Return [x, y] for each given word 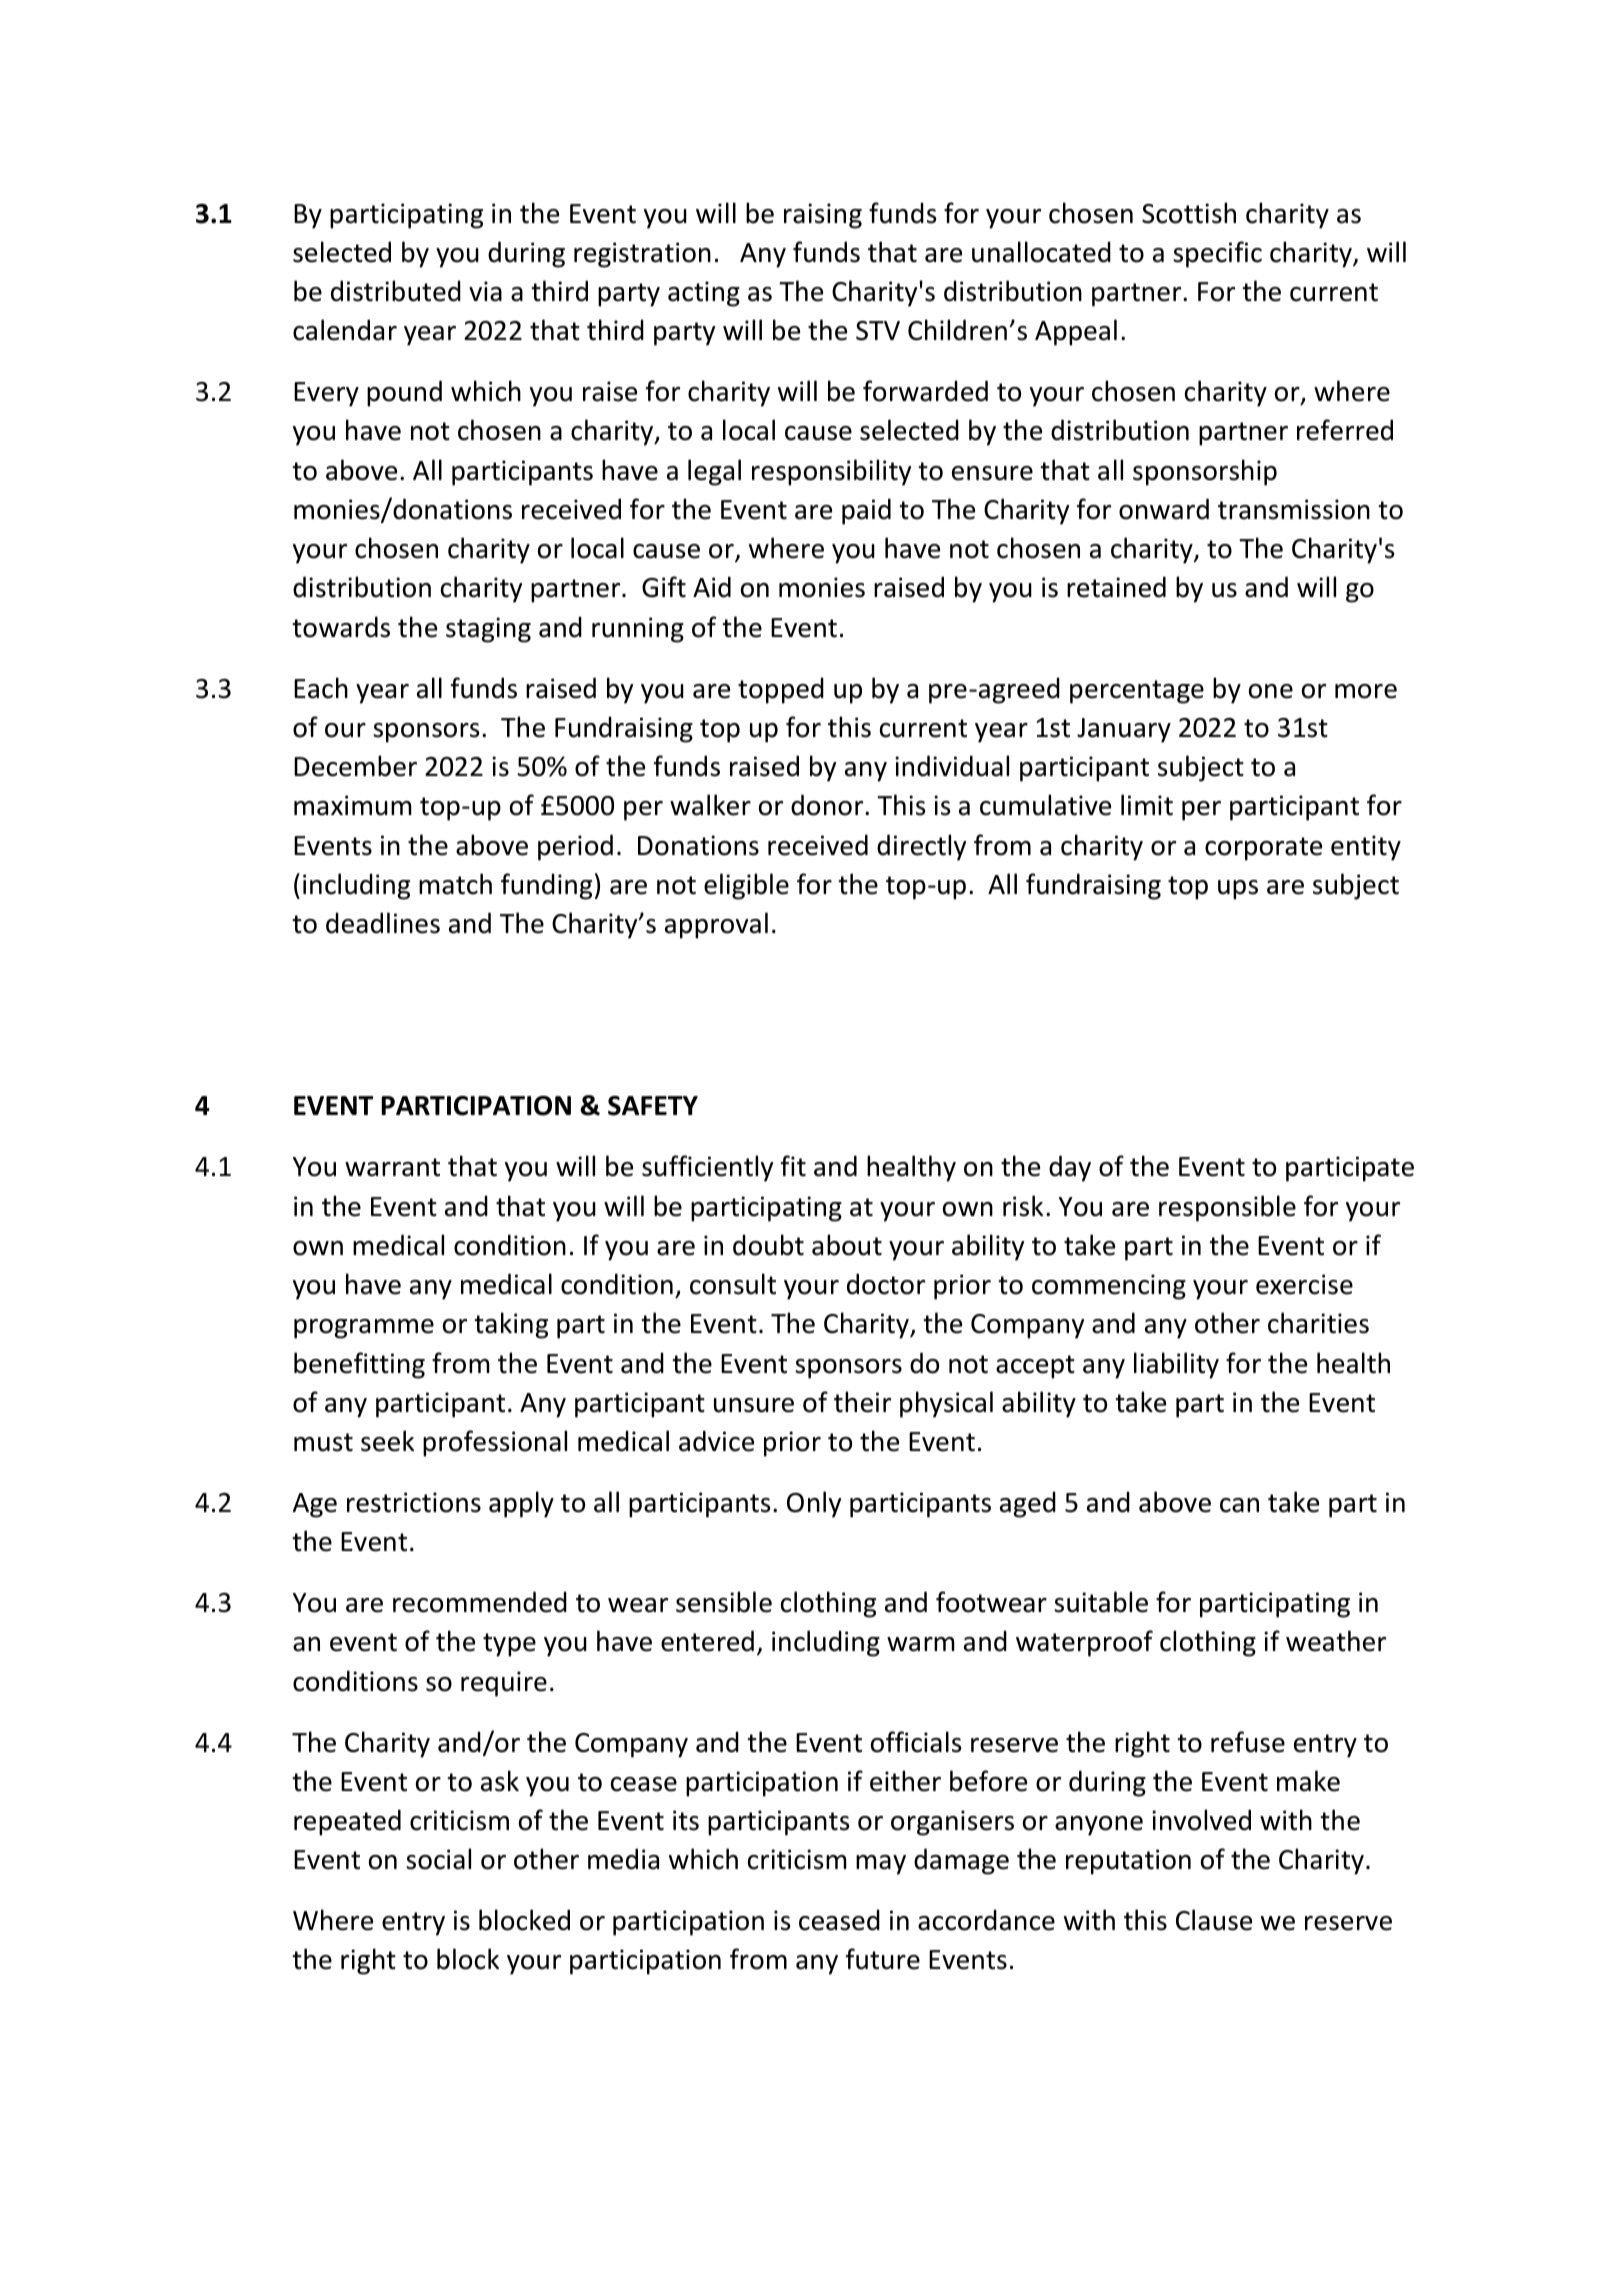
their [862, 1402]
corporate [1263, 849]
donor [828, 805]
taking [511, 1325]
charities [1318, 1323]
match [455, 884]
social [438, 1859]
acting [704, 294]
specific [1217, 254]
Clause [1214, 1920]
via [485, 291]
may [881, 1865]
